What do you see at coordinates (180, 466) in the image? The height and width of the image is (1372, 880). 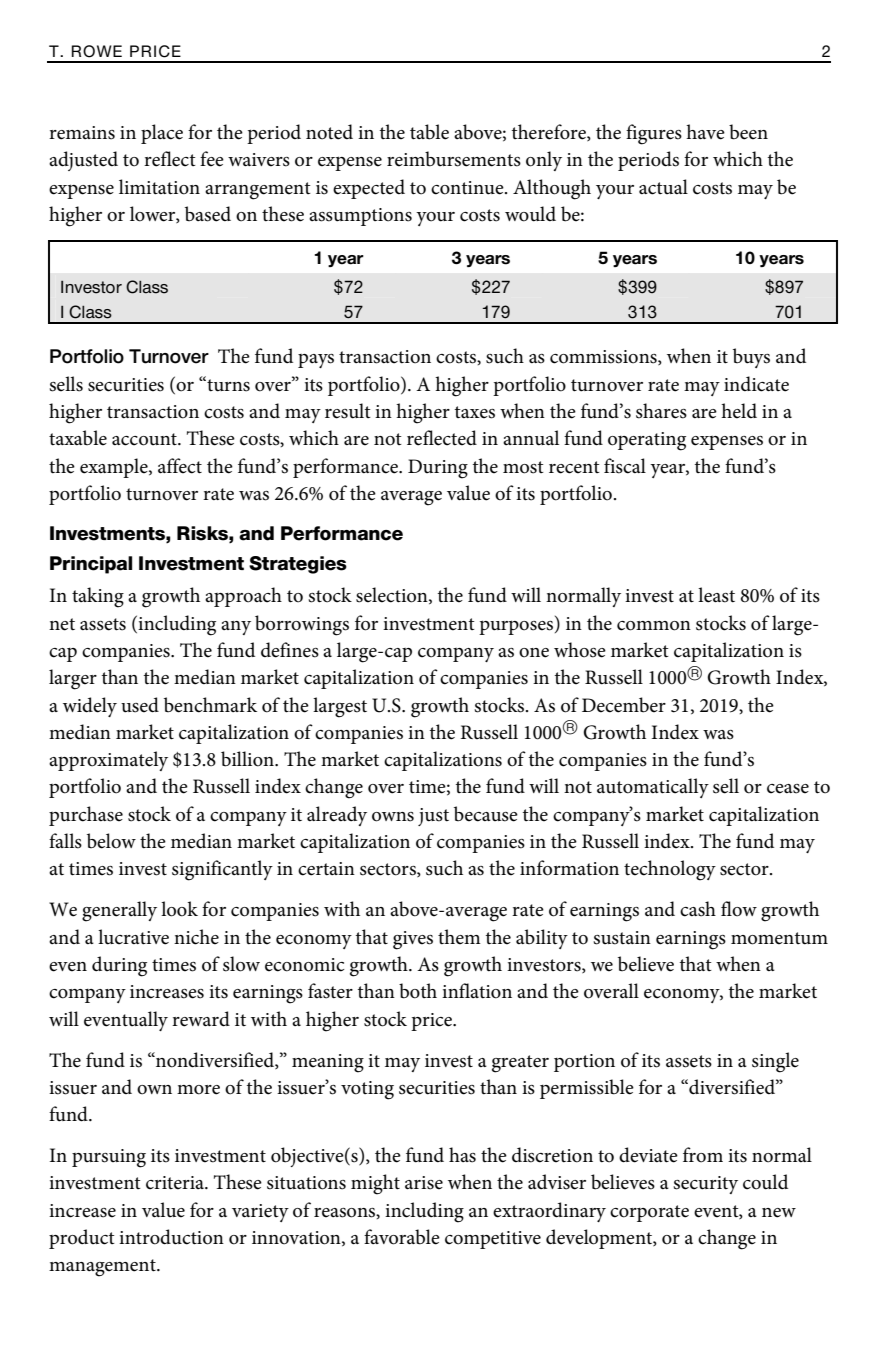 I see `affect` at bounding box center [180, 466].
